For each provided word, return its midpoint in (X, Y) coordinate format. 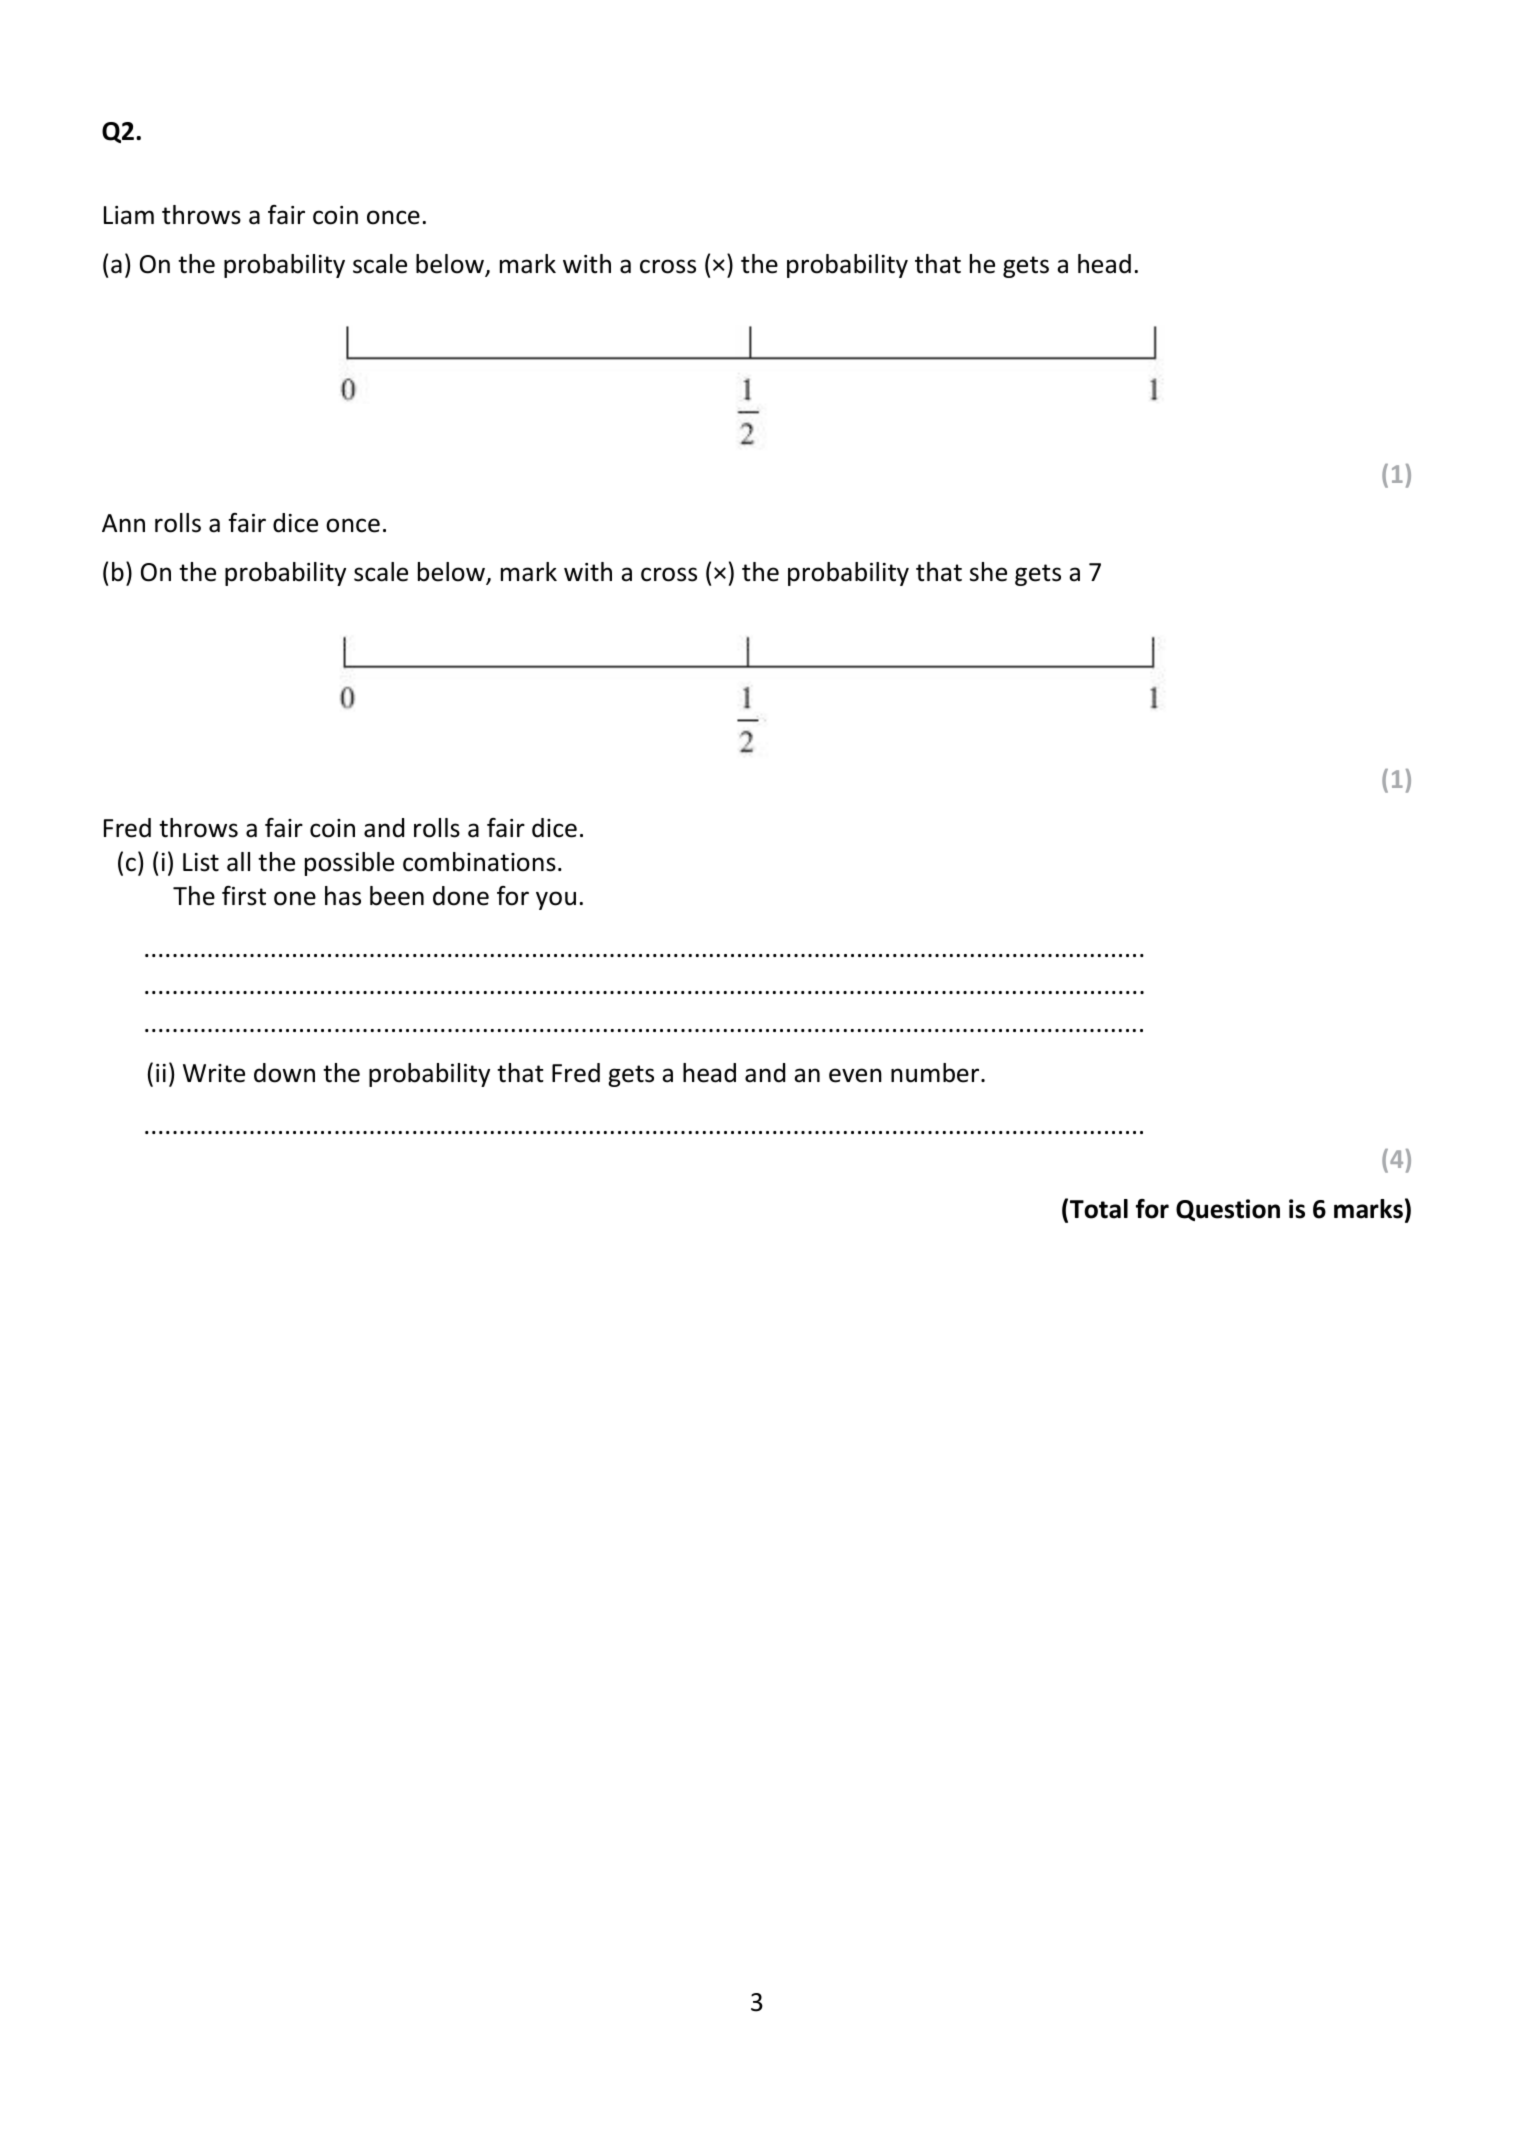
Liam (129, 215)
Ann (123, 523)
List (201, 862)
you (556, 900)
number (936, 1073)
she (988, 572)
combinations (479, 862)
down (284, 1073)
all (238, 862)
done (461, 896)
